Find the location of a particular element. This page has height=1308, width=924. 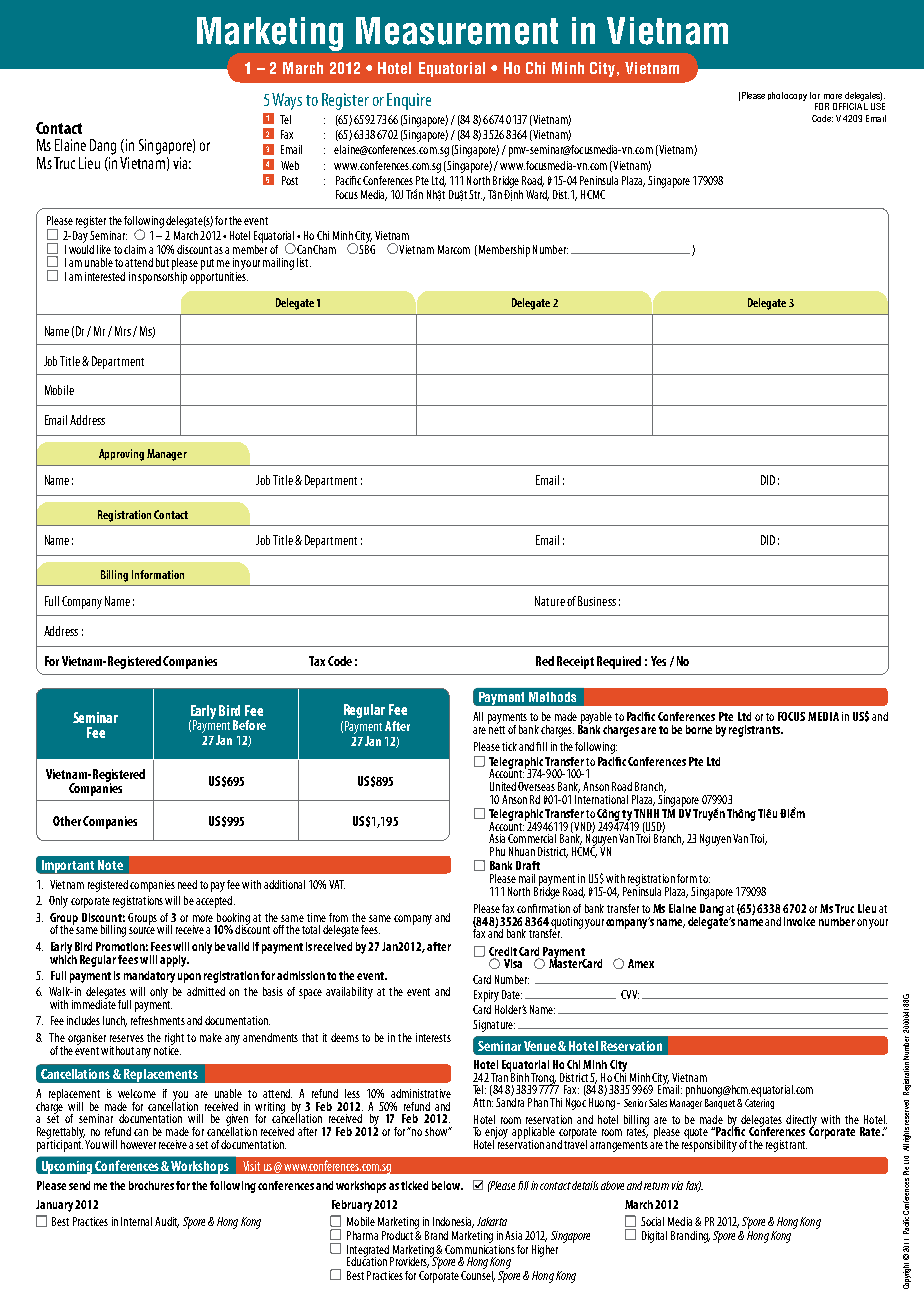

Note is located at coordinates (110, 865).
